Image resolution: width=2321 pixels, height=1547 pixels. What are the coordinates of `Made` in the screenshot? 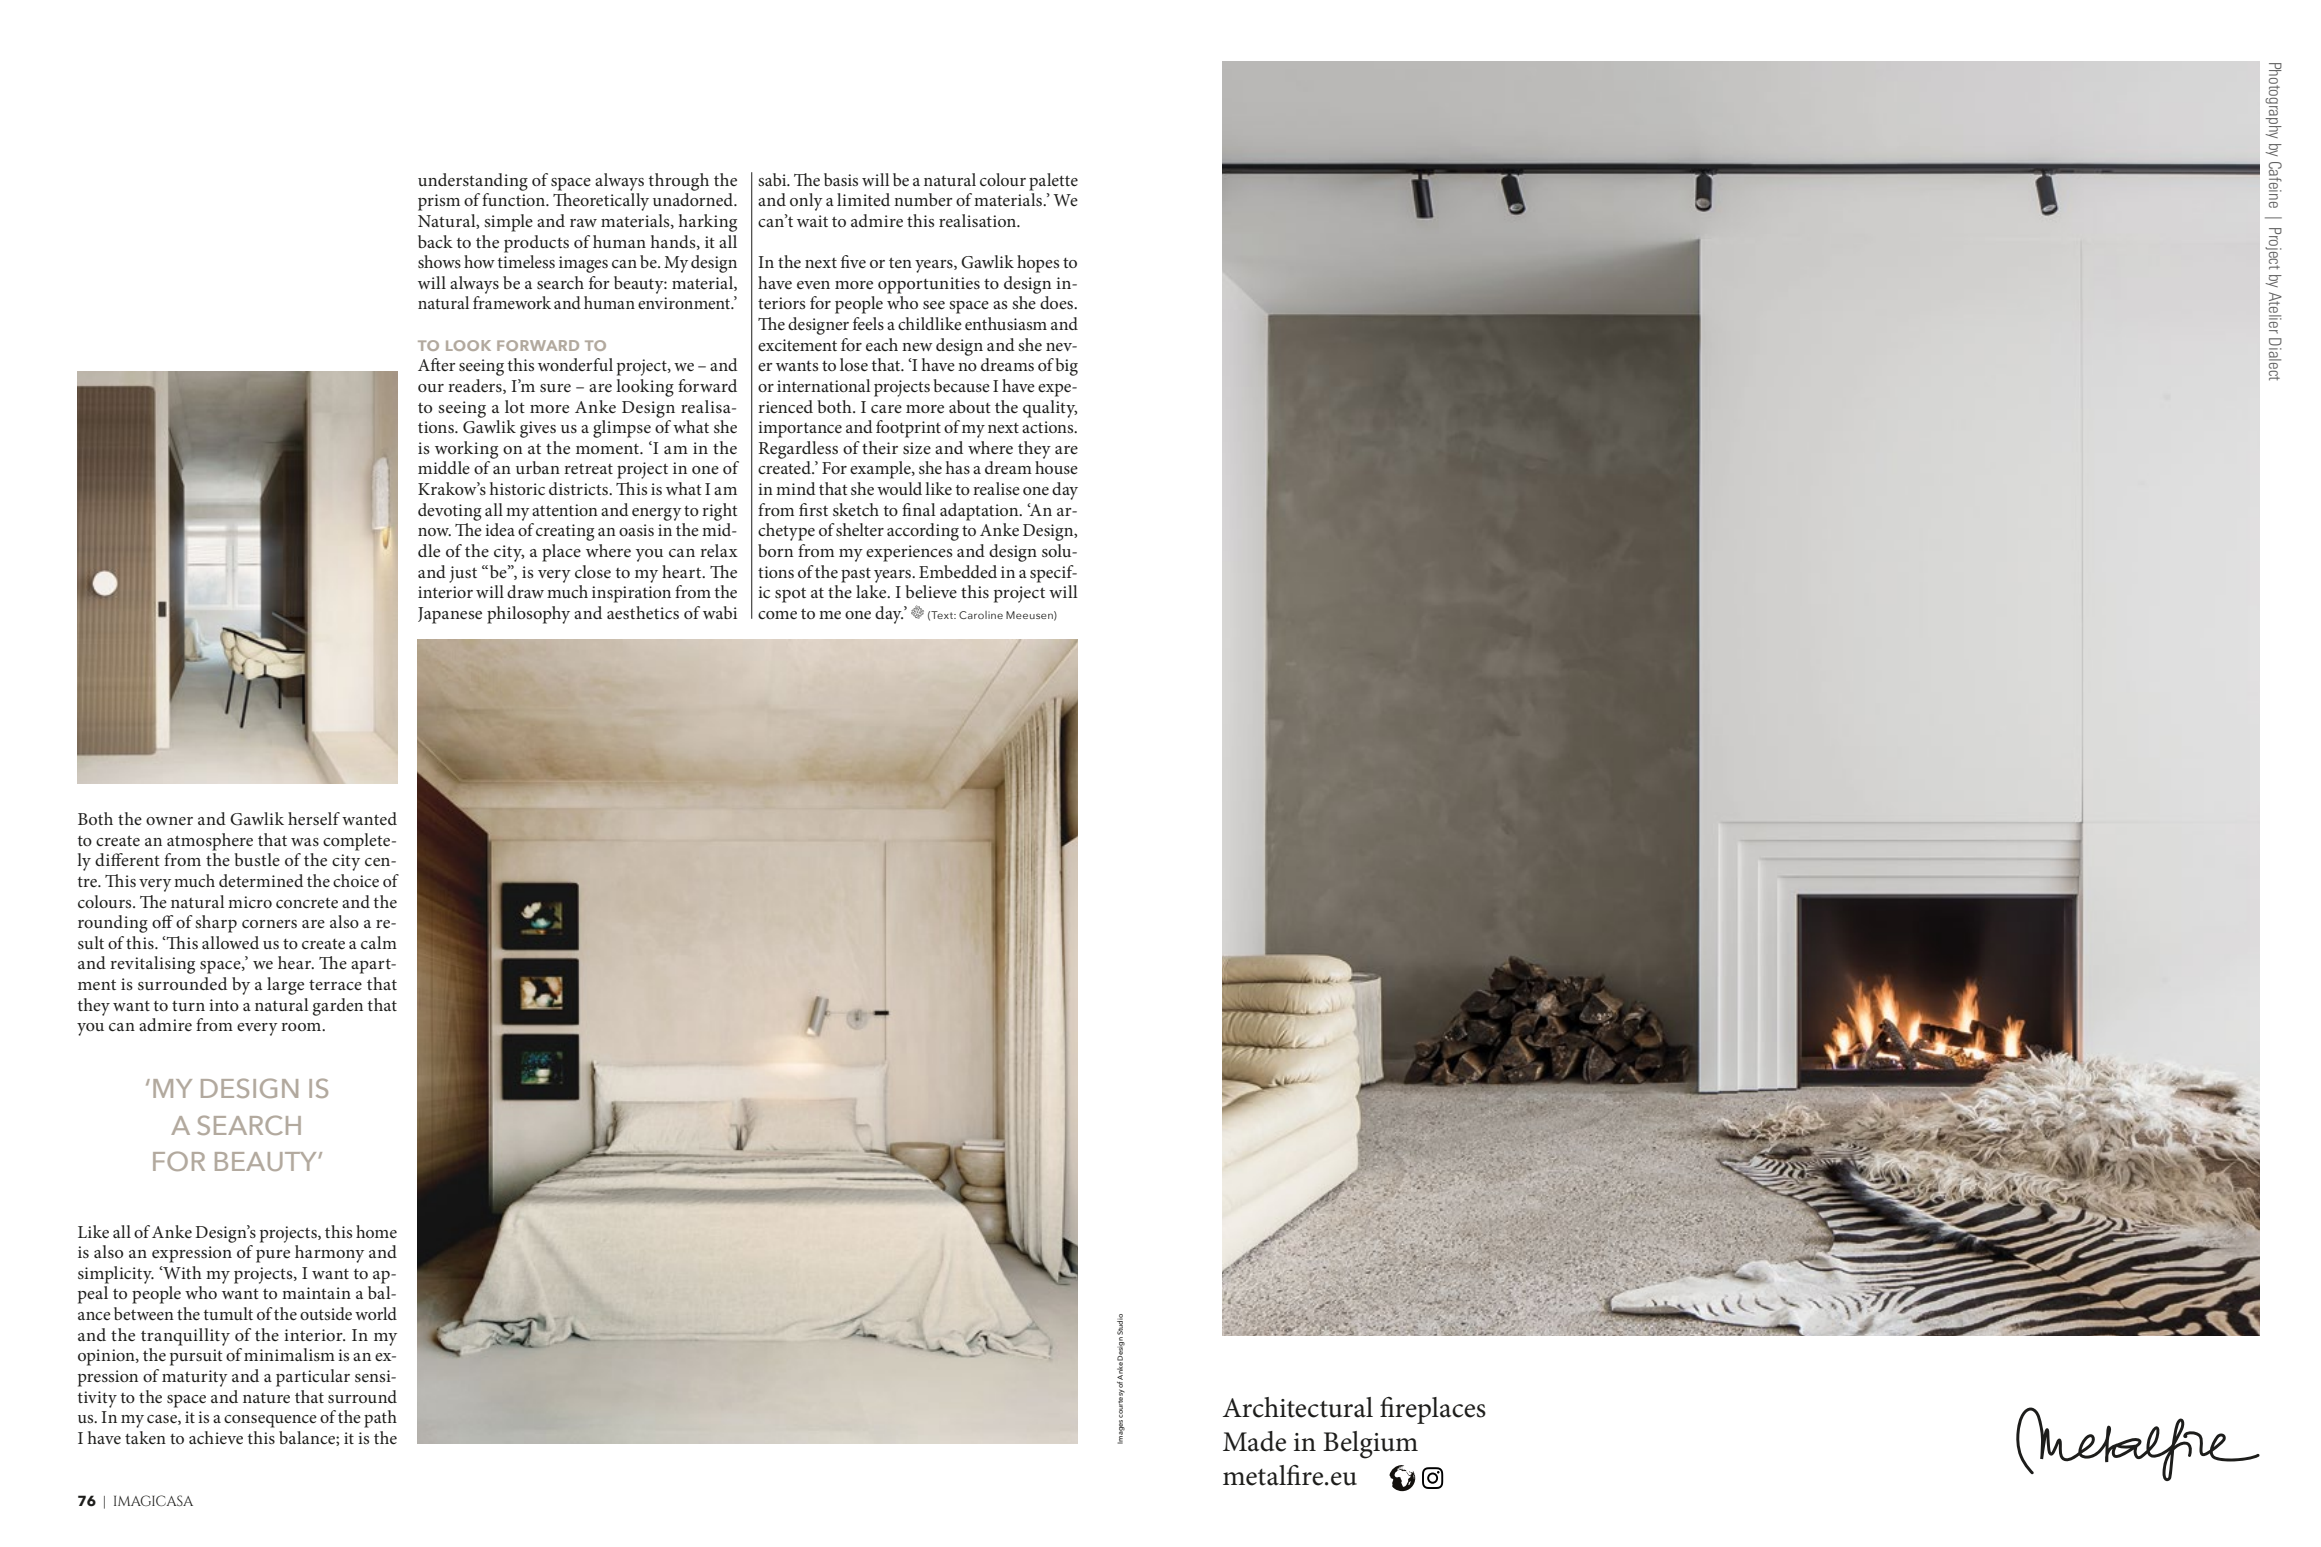 It's located at (1254, 1441).
